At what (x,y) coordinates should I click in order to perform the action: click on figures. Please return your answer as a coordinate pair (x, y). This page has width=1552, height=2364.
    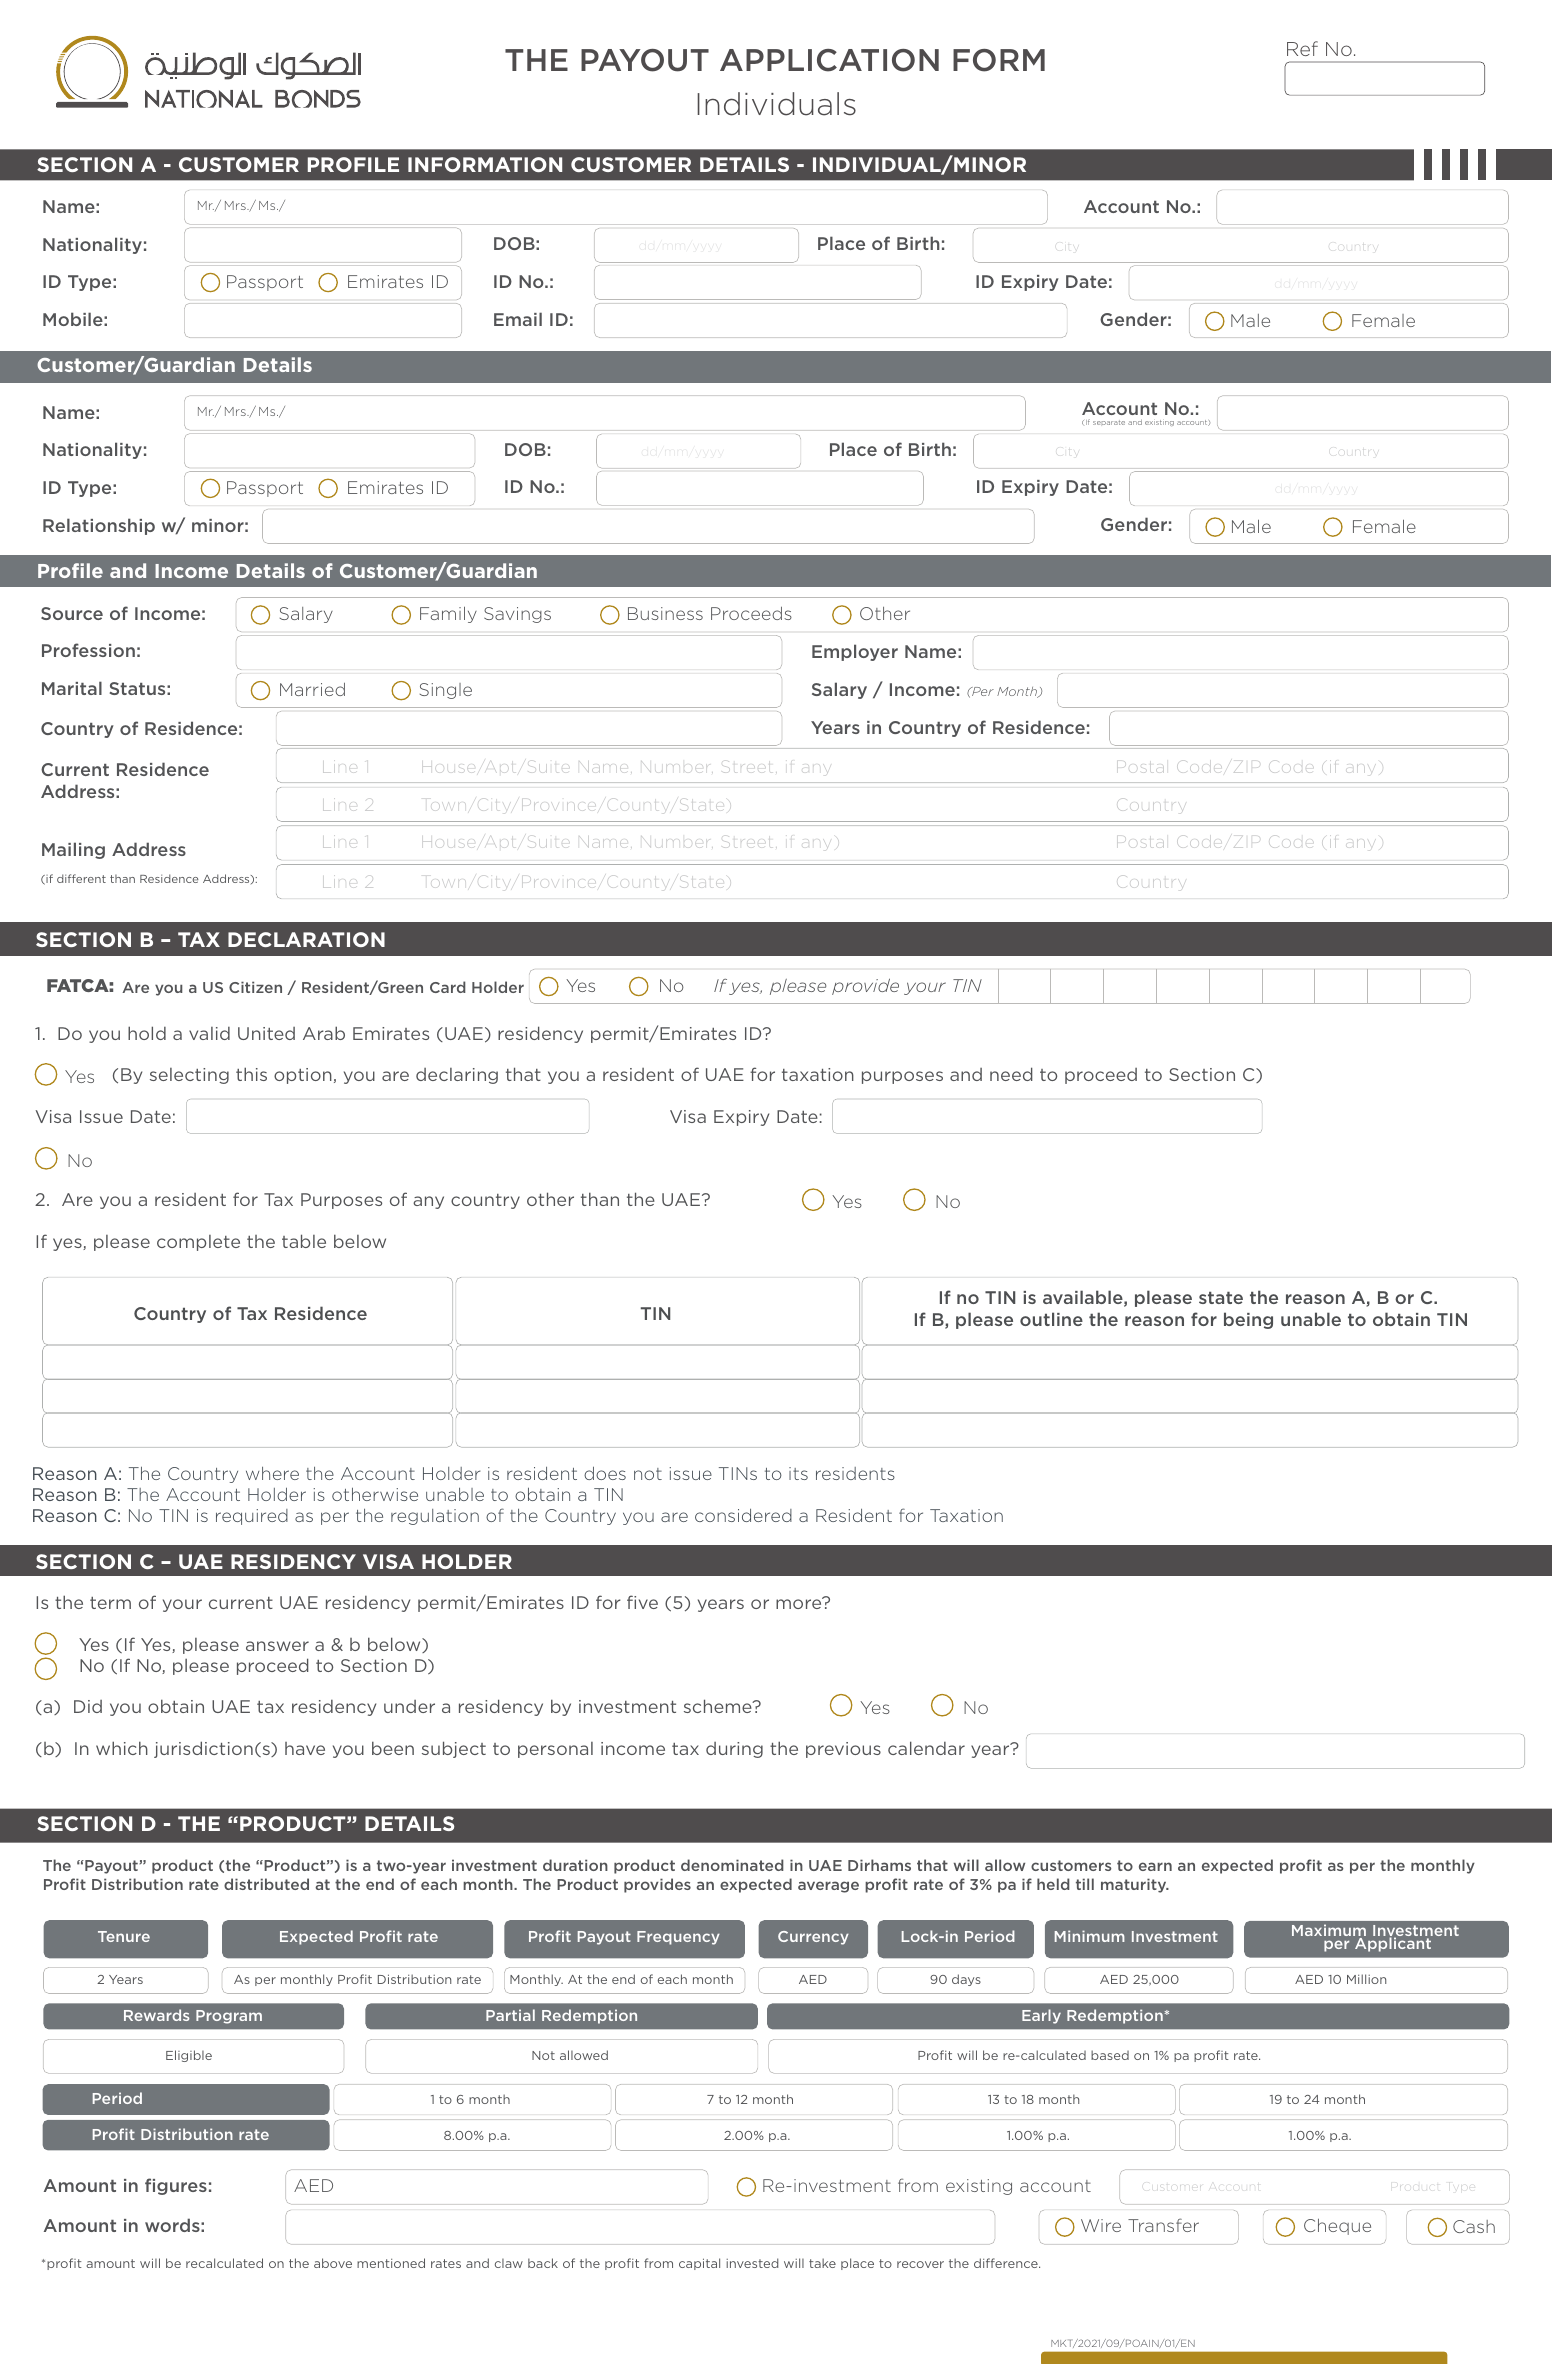
    Looking at the image, I should click on (176, 2186).
